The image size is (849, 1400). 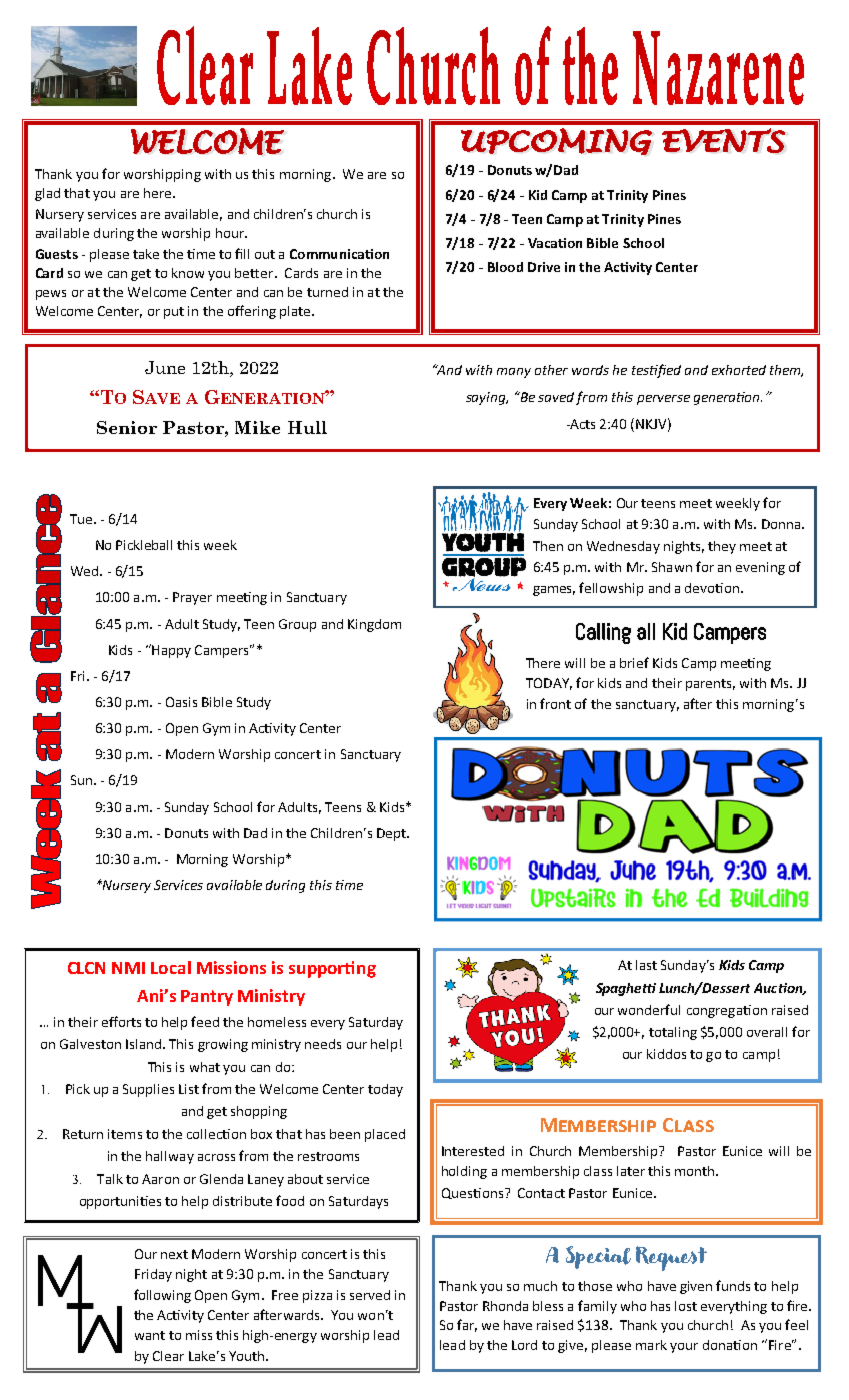 What do you see at coordinates (146, 254) in the document?
I see `take` at bounding box center [146, 254].
